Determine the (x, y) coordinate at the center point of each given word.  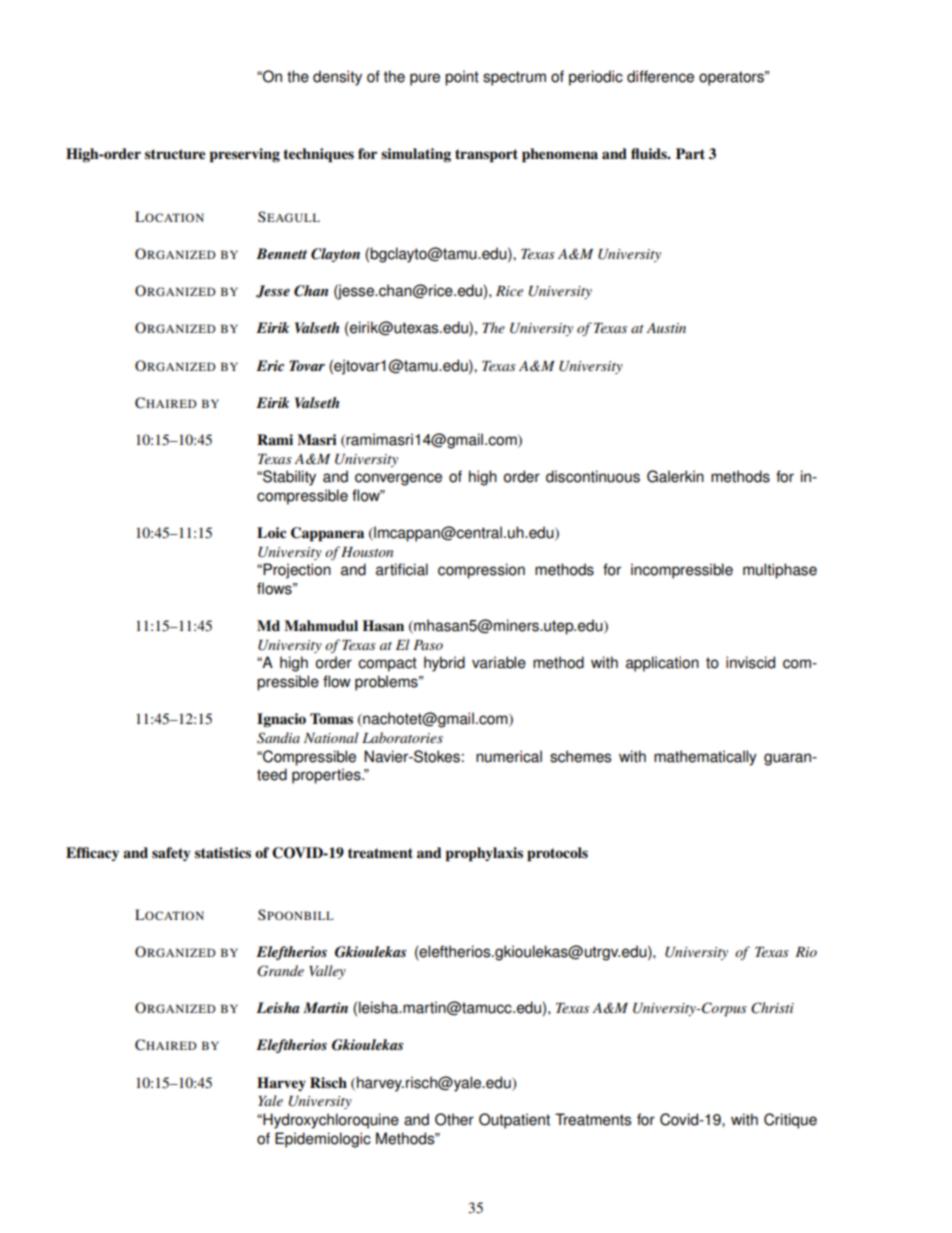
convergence (398, 479)
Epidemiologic (323, 1140)
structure (175, 154)
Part (690, 153)
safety (171, 854)
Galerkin (675, 476)
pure (425, 79)
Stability (288, 478)
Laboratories (402, 737)
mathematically (705, 758)
